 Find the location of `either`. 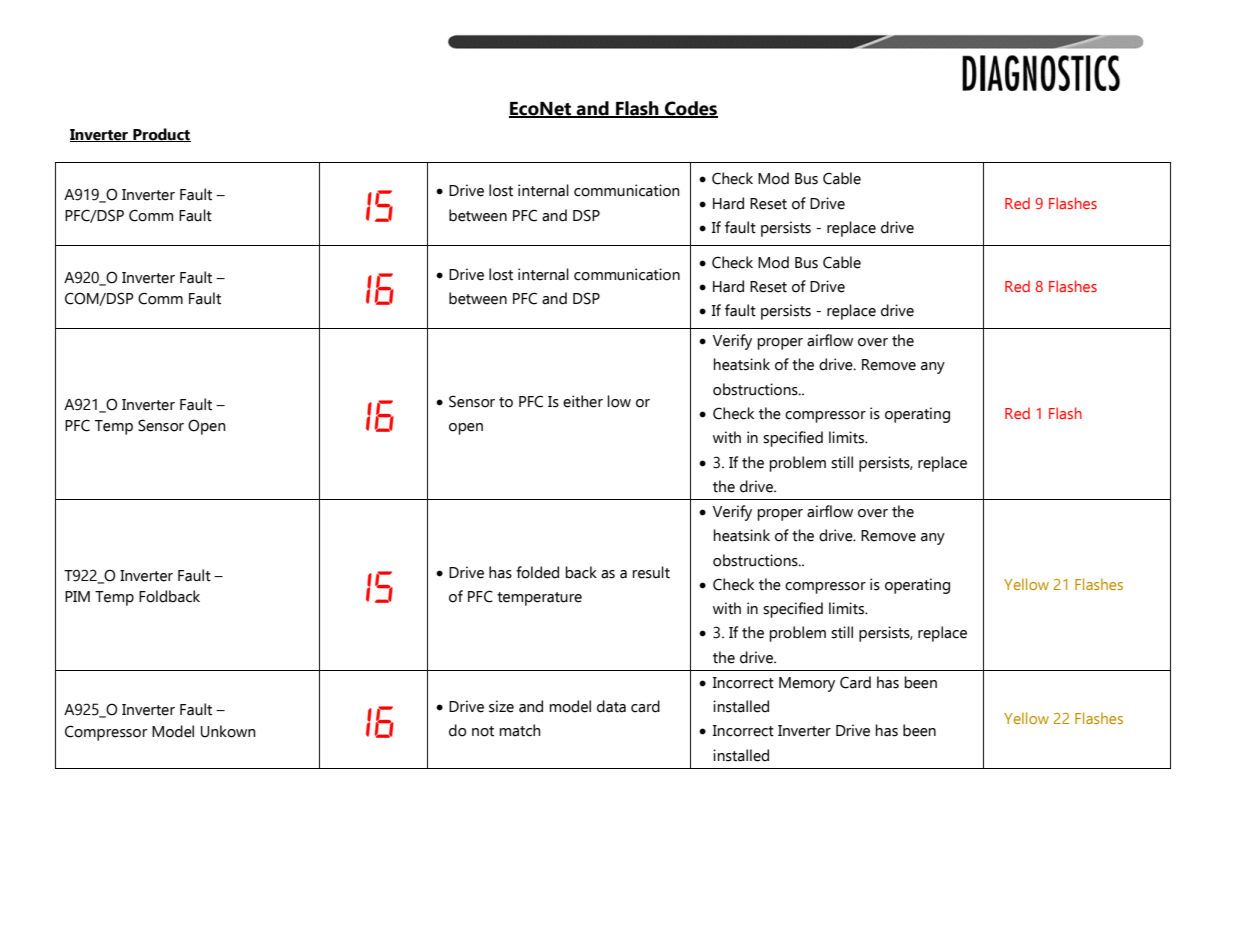

either is located at coordinates (583, 401).
